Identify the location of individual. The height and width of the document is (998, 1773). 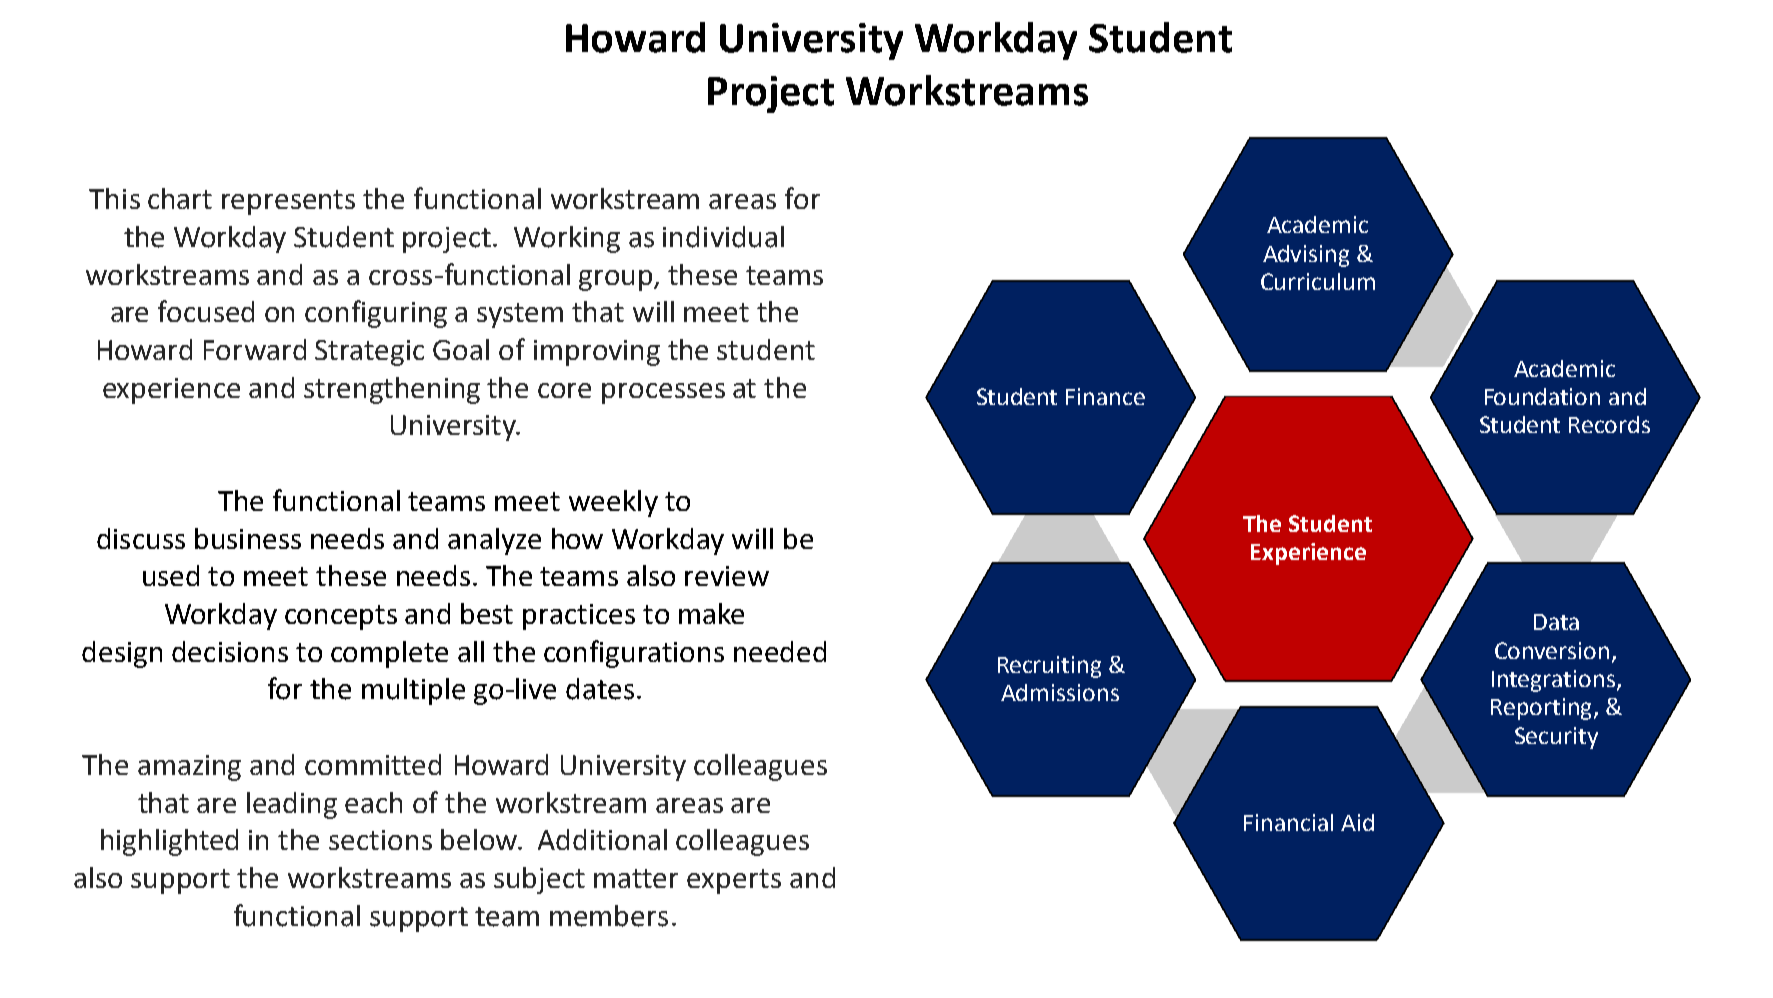
(723, 237).
